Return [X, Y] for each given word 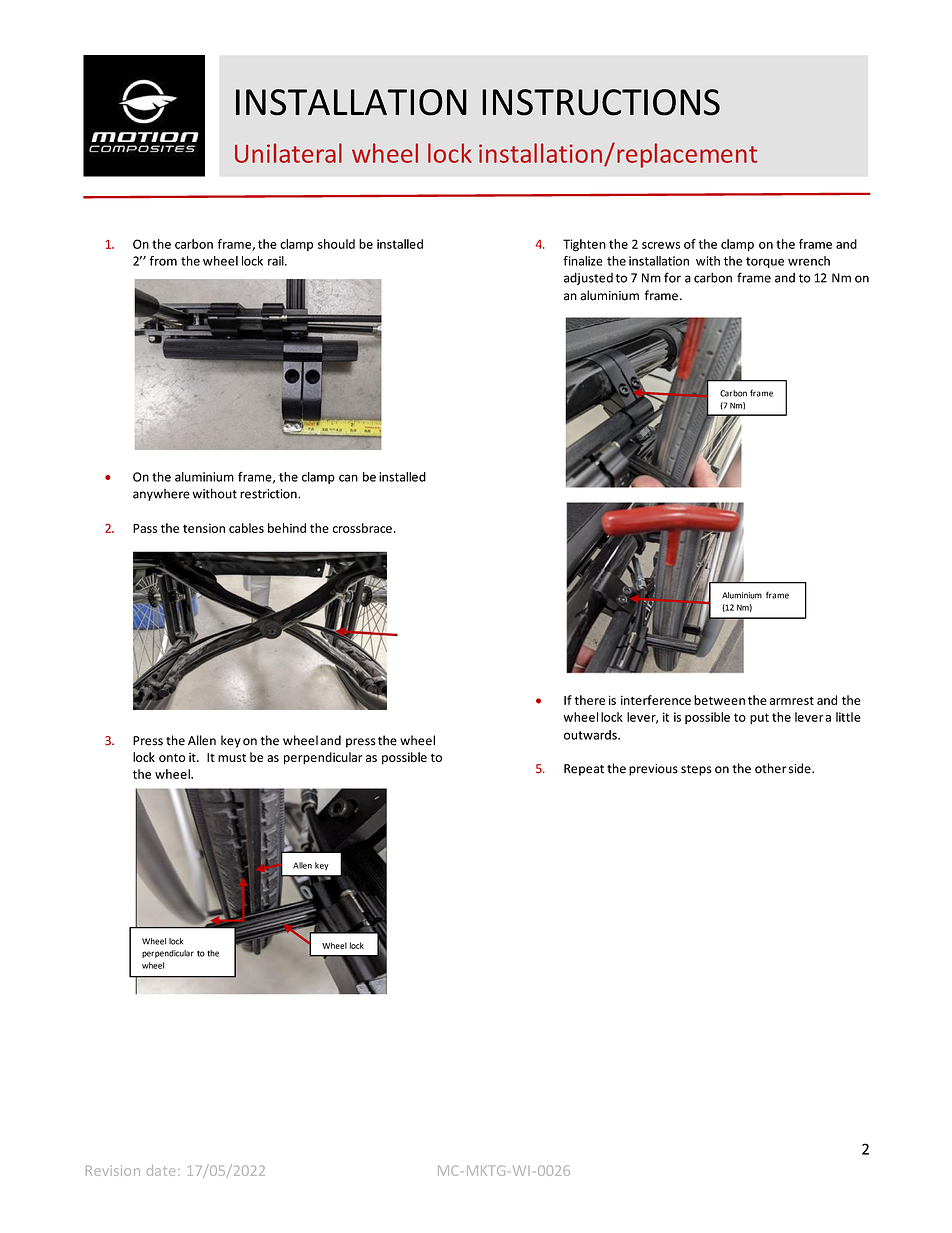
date [161, 1170]
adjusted [588, 278]
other [771, 768]
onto [172, 757]
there [590, 700]
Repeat [584, 770]
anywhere [161, 495]
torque [765, 262]
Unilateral [288, 153]
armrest [792, 700]
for [672, 277]
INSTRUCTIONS [601, 102]
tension [204, 528]
